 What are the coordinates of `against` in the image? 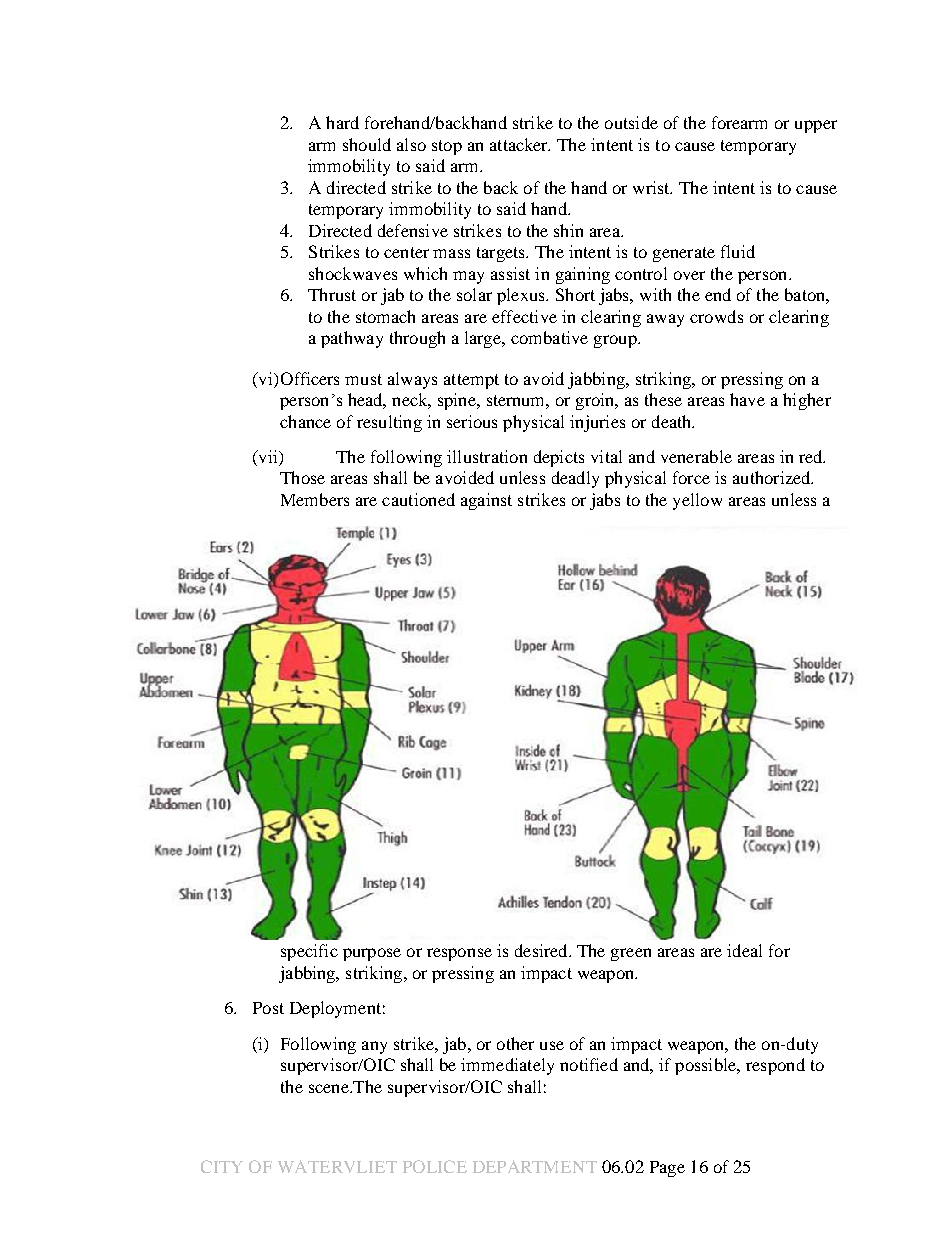 It's located at (486, 501).
